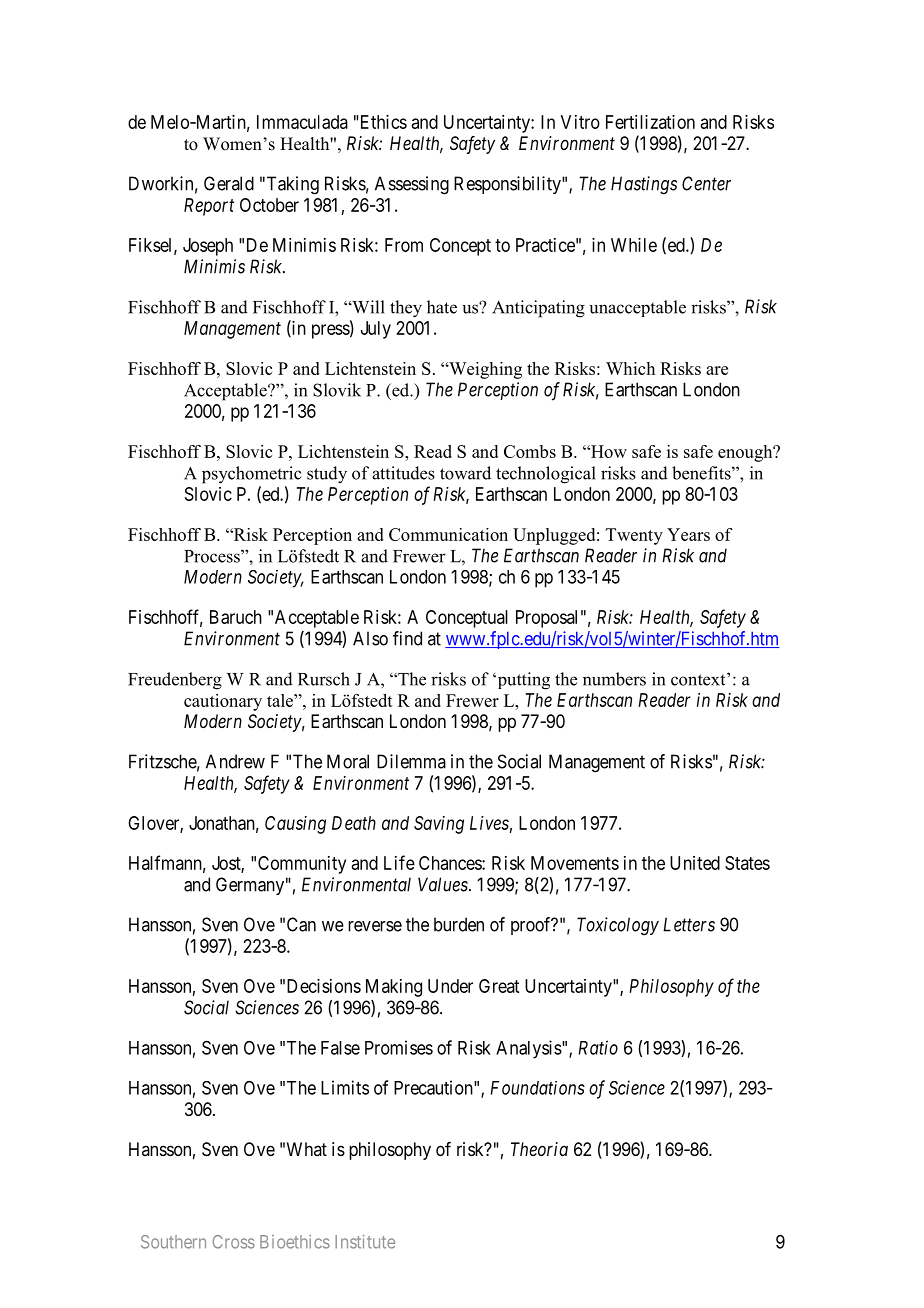 The height and width of the screenshot is (1308, 924). What do you see at coordinates (234, 1242) in the screenshot?
I see `Cross` at bounding box center [234, 1242].
